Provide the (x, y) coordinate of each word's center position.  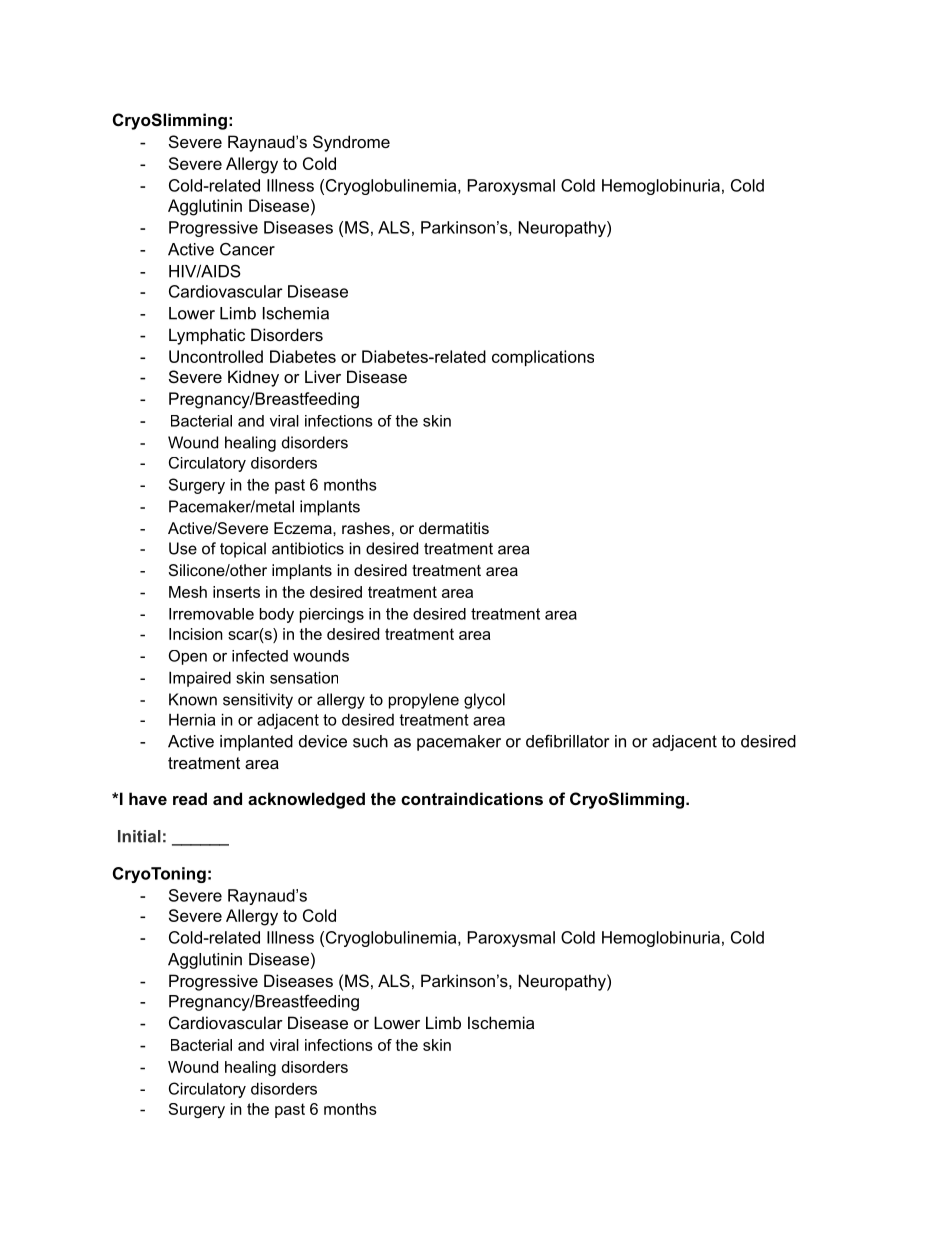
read (190, 798)
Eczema (304, 528)
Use (183, 548)
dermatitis (454, 528)
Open (188, 657)
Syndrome (351, 143)
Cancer (247, 249)
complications (543, 358)
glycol (484, 701)
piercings (332, 615)
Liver (323, 376)
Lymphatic (207, 336)
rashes (366, 528)
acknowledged (306, 800)
